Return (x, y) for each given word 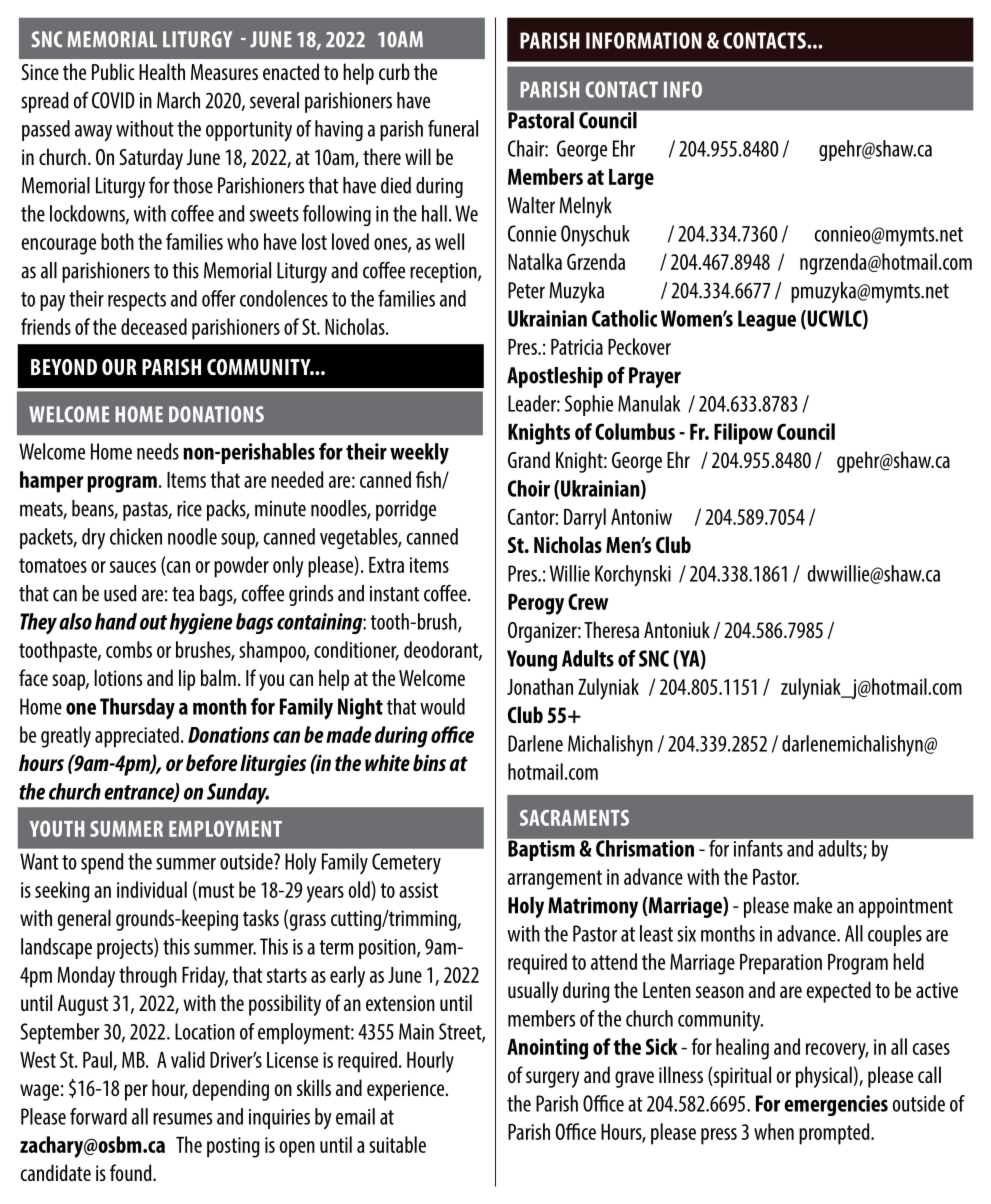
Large (631, 179)
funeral (453, 128)
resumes (182, 1119)
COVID (113, 100)
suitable (397, 1144)
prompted (835, 1134)
